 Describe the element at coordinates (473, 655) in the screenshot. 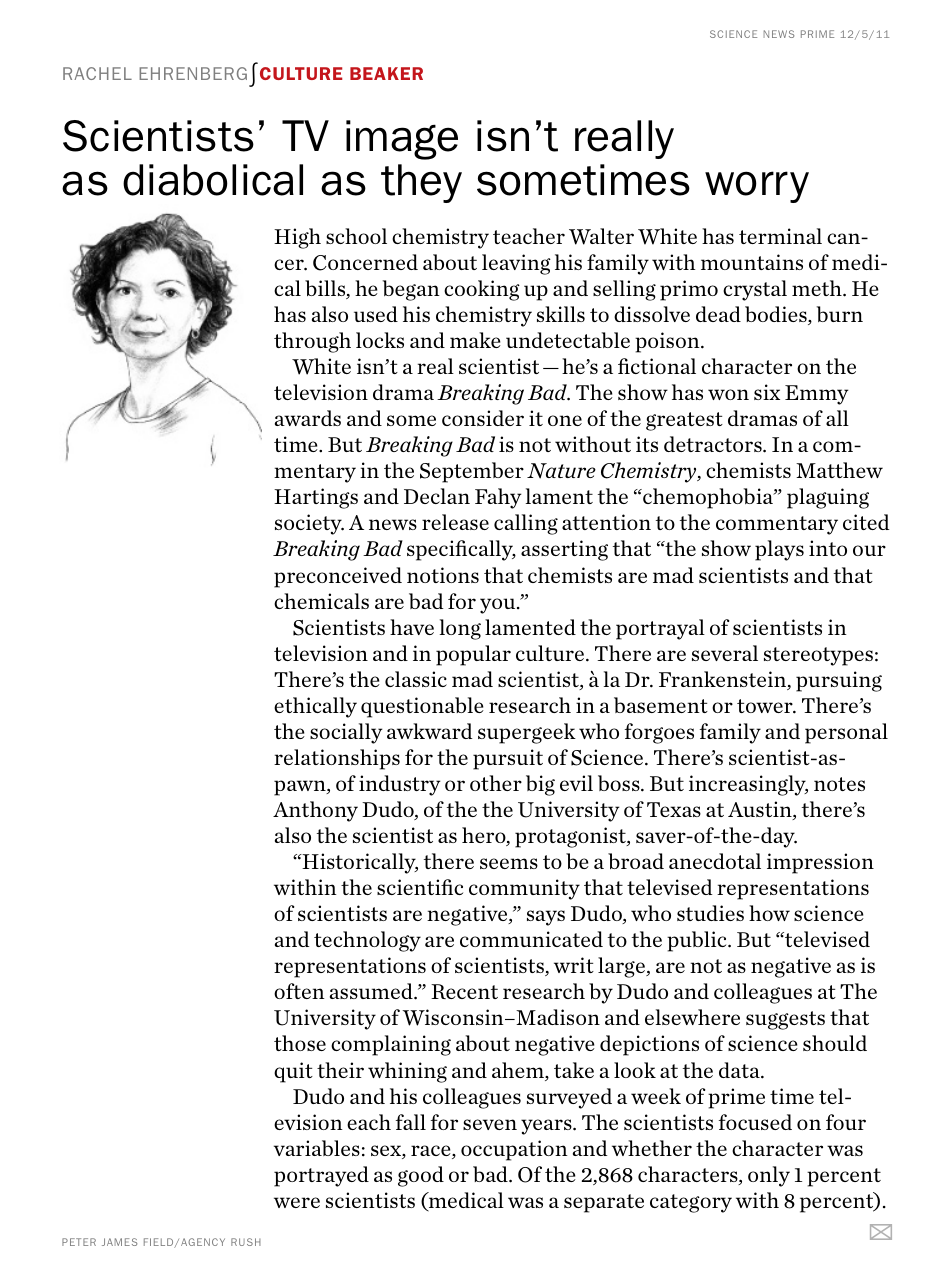

I see `popular` at that location.
